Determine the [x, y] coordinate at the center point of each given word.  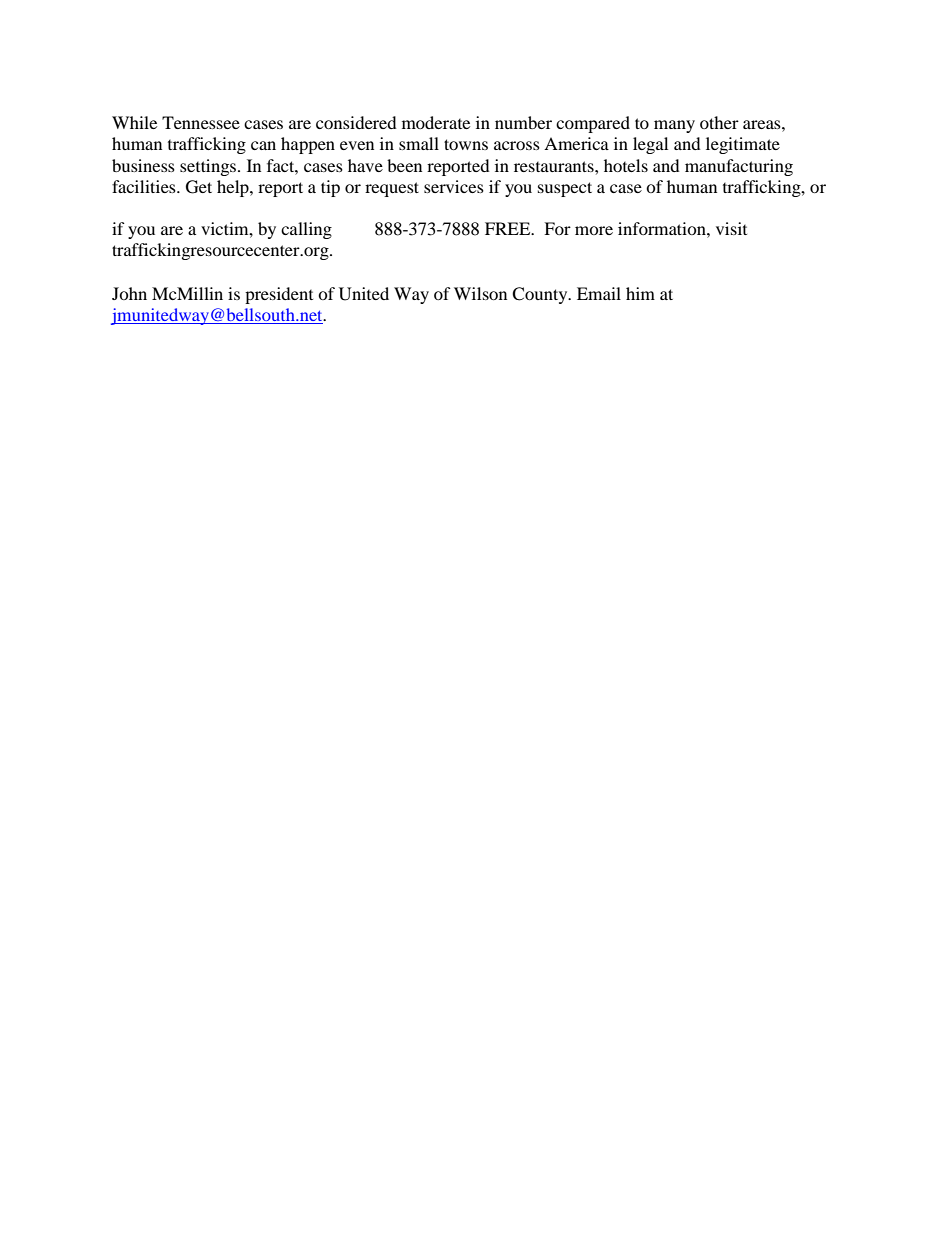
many [674, 126]
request [392, 189]
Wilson [480, 293]
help [234, 188]
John [129, 293]
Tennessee [201, 122]
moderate [436, 122]
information [663, 228]
